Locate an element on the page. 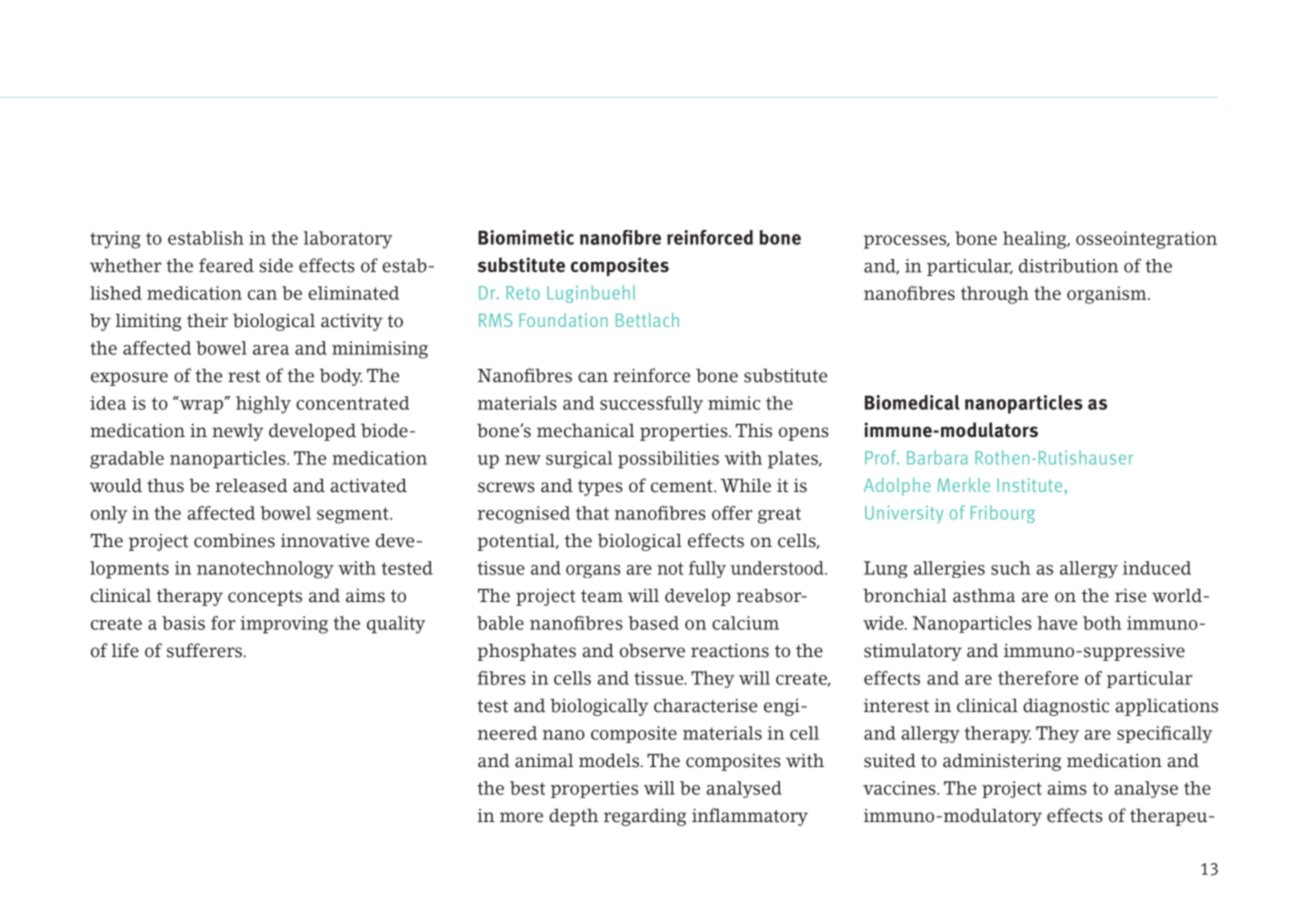  more is located at coordinates (521, 817).
